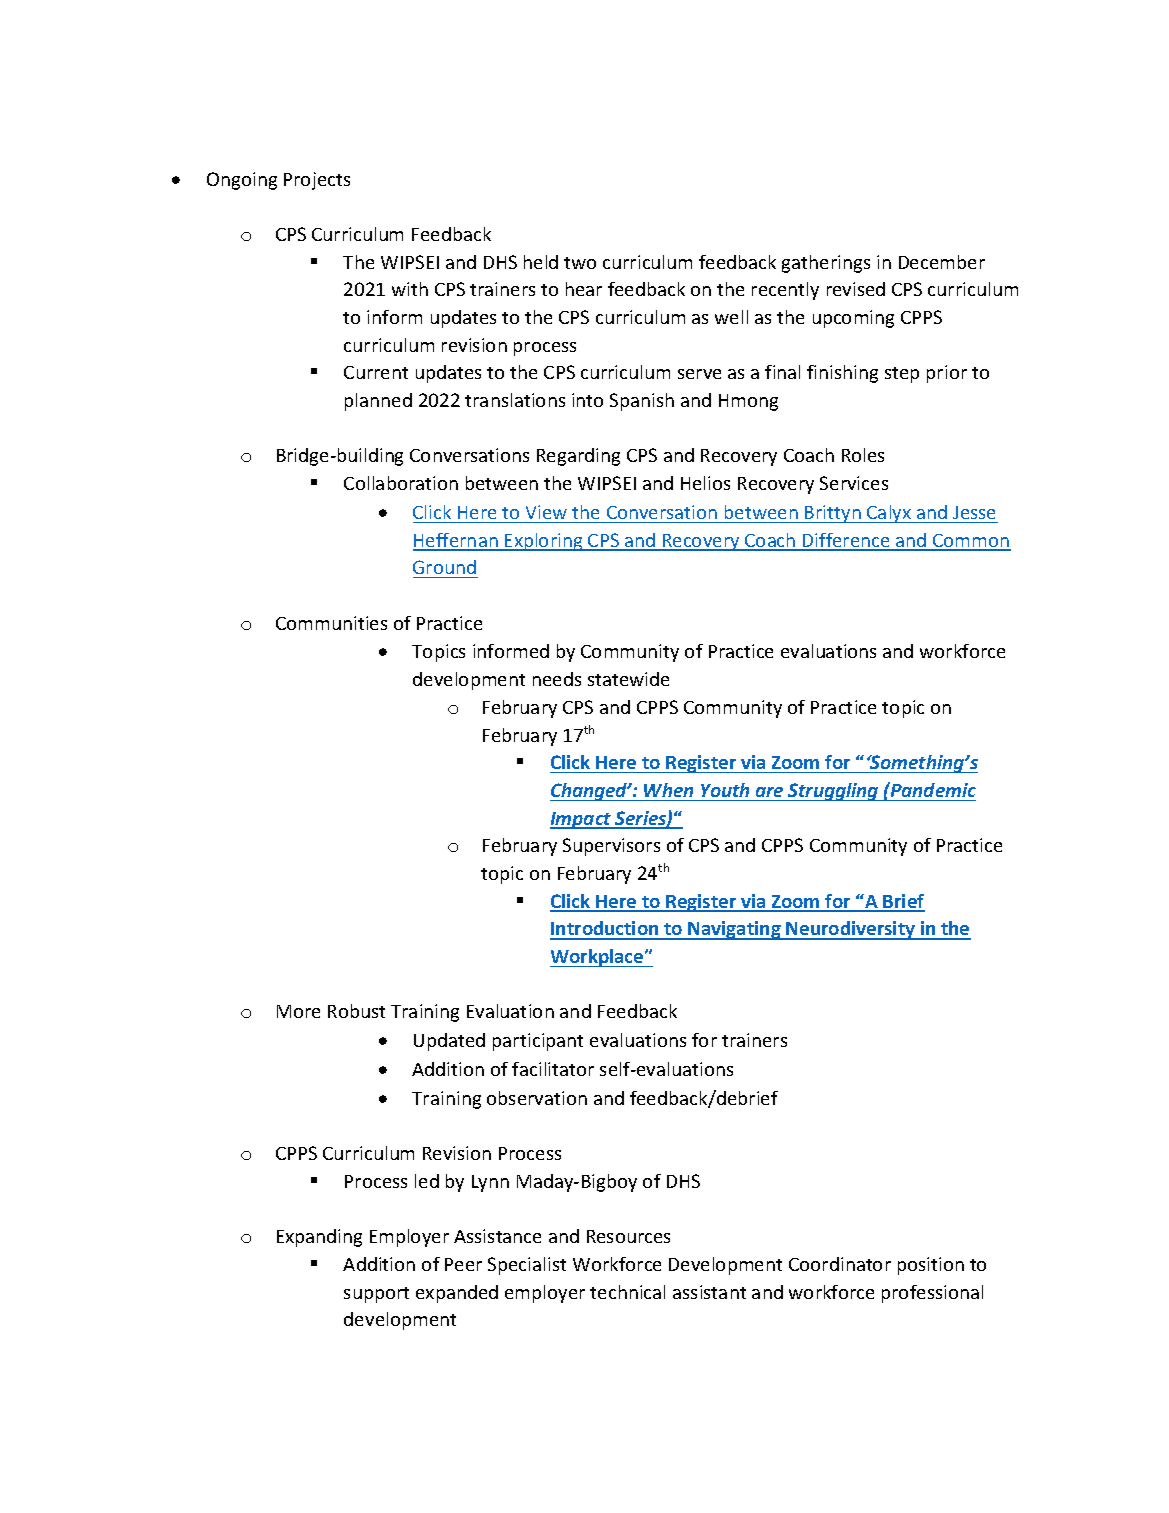  What do you see at coordinates (378, 402) in the screenshot?
I see `planned` at bounding box center [378, 402].
